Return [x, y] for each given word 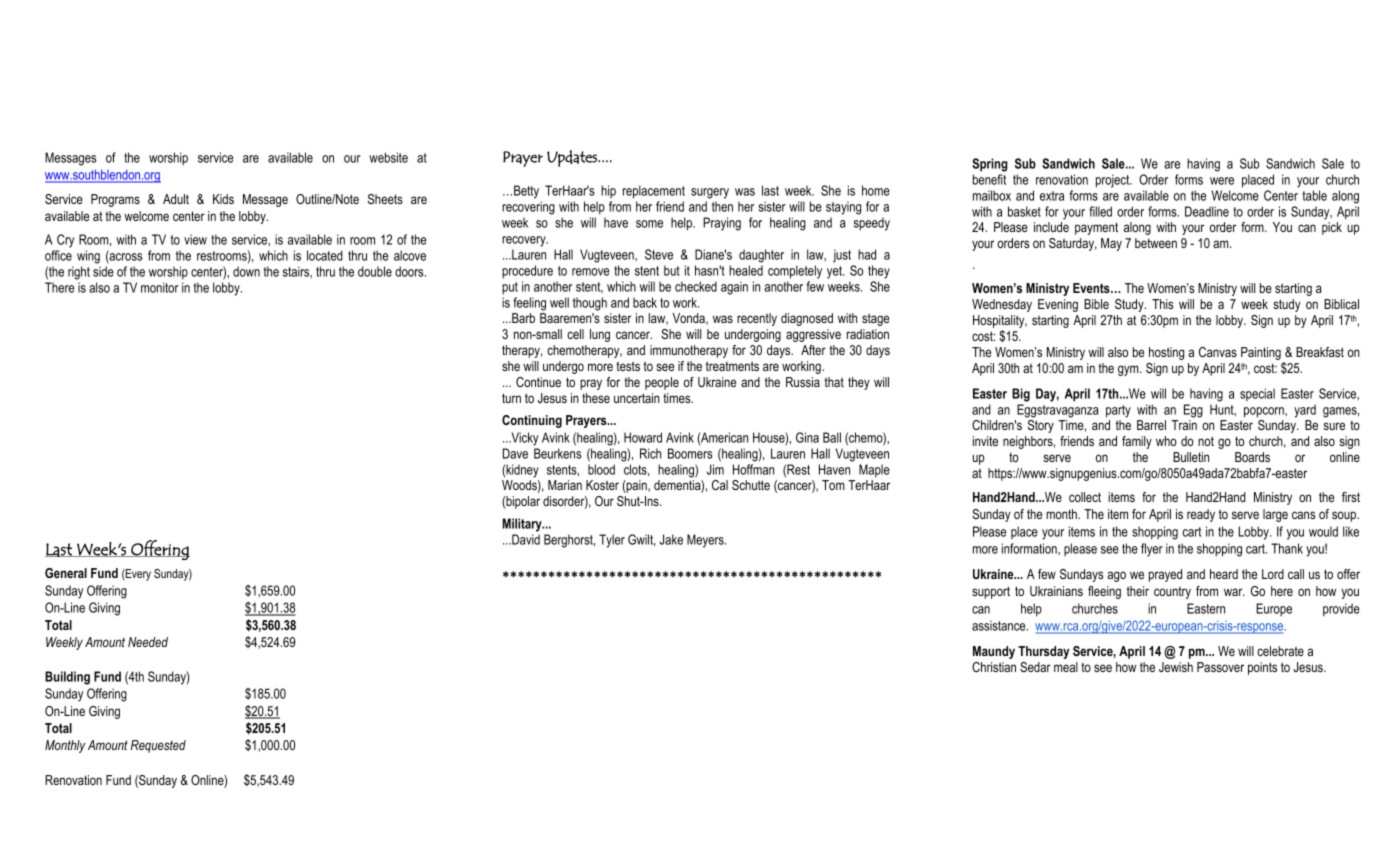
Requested [158, 746]
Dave [515, 453]
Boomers [690, 453]
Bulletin [1191, 457]
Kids [223, 199]
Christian [994, 667]
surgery [710, 193]
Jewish [1176, 667]
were [1222, 181]
